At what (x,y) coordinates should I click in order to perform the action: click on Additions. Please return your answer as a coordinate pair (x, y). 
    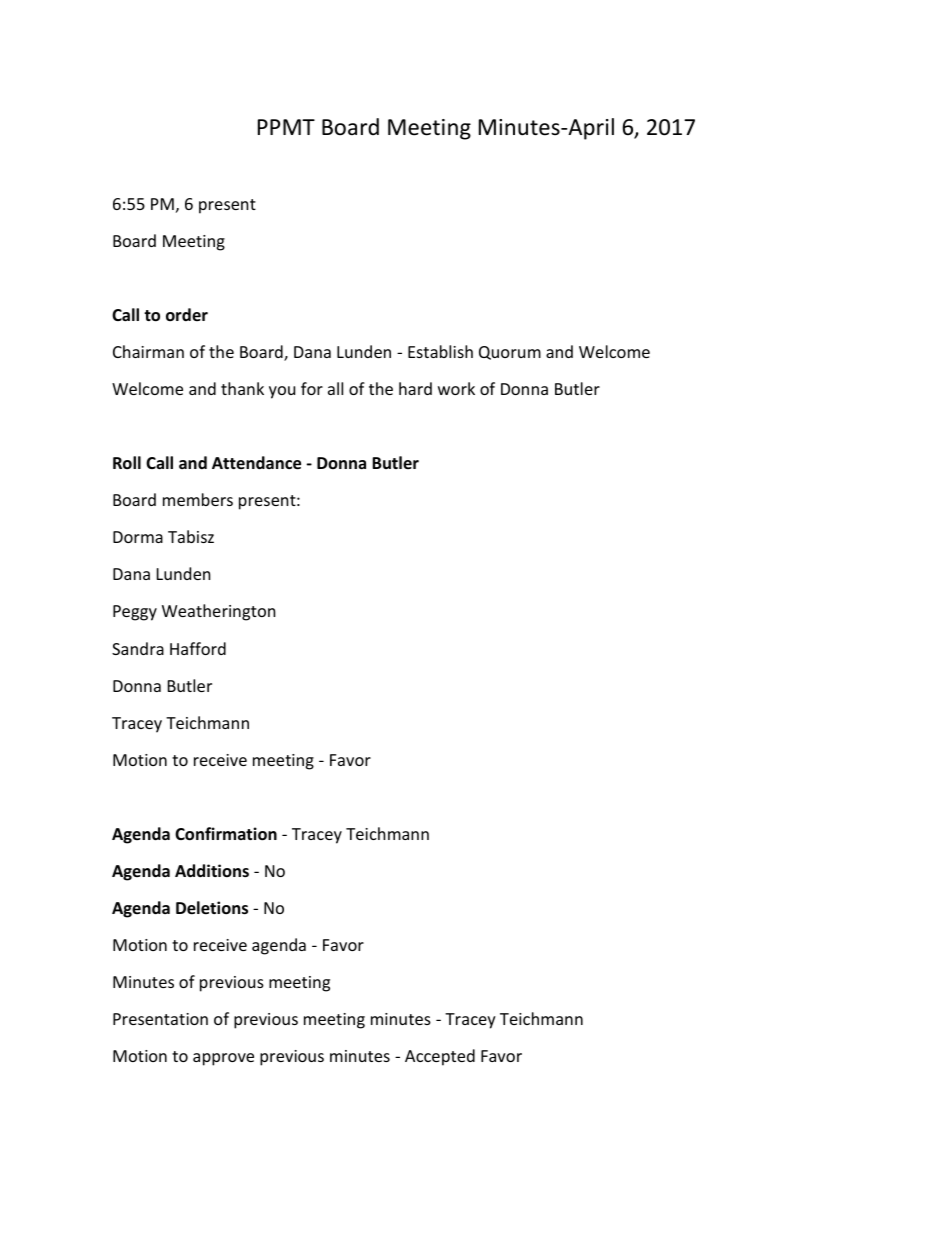
    Looking at the image, I should click on (212, 870).
